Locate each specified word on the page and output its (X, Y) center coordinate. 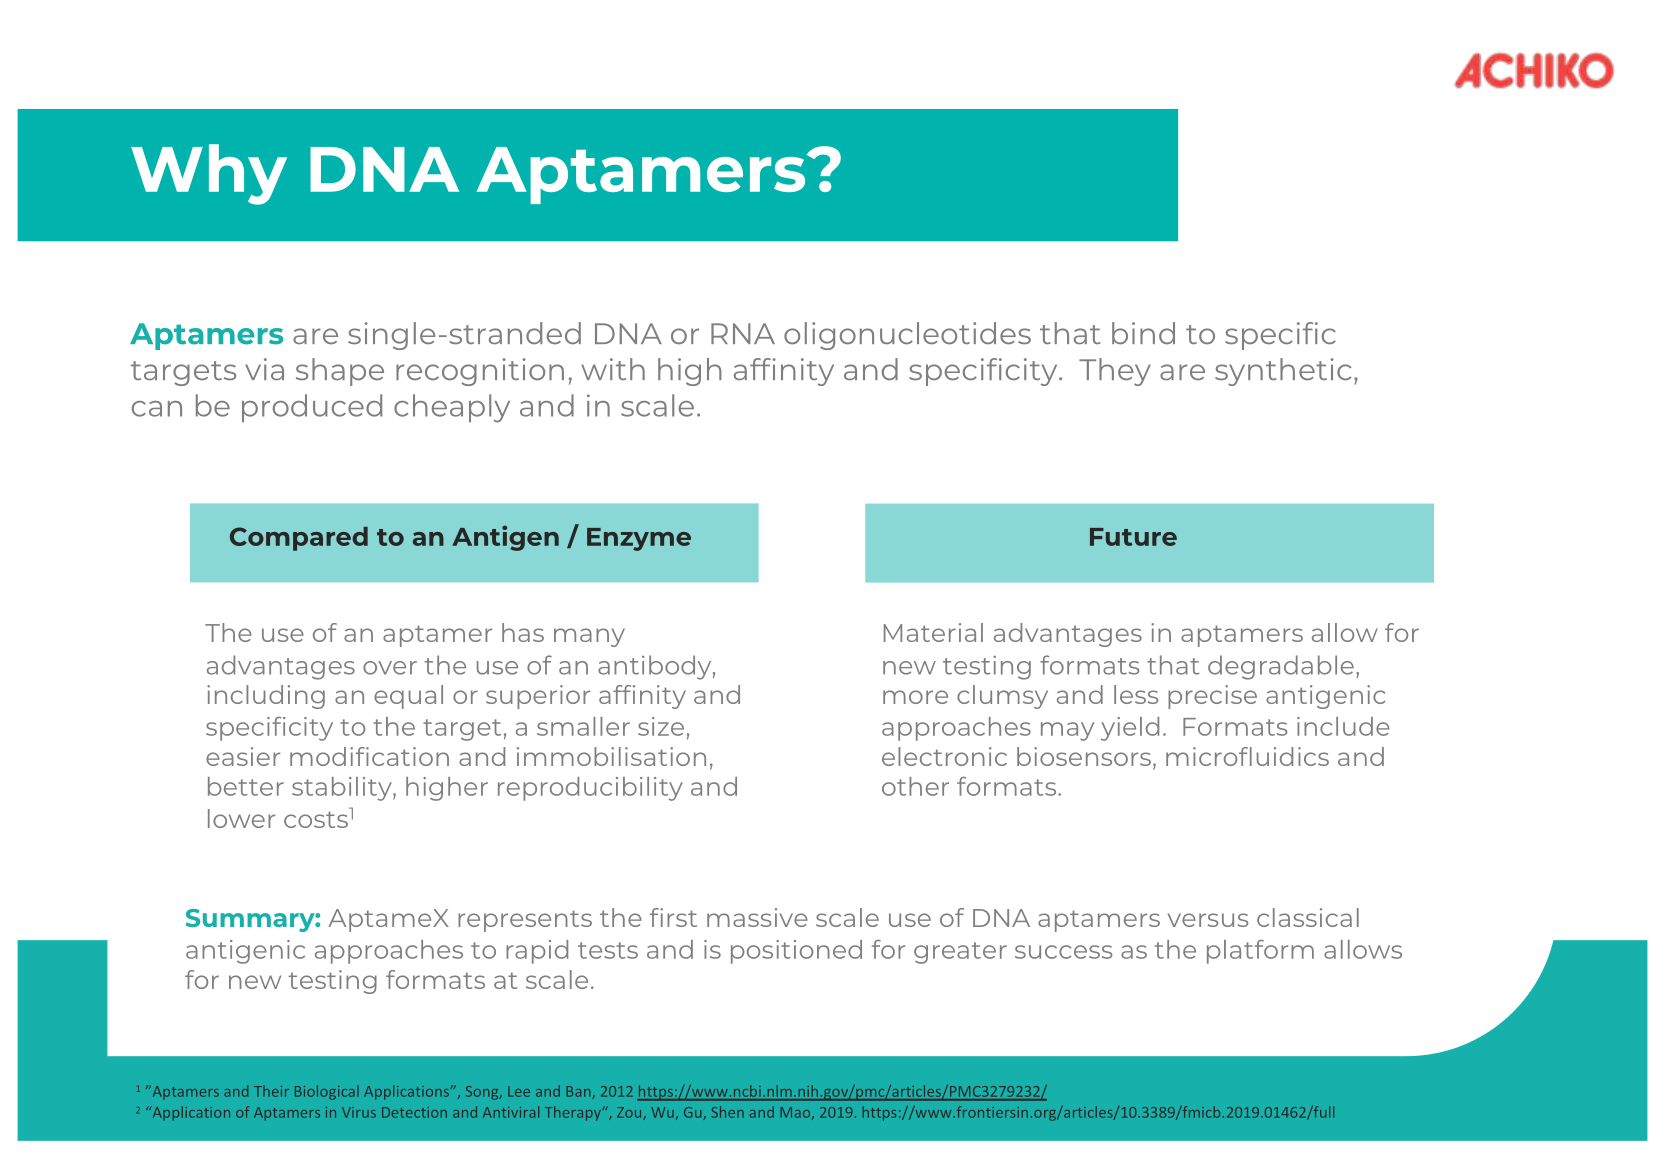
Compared (299, 539)
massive (757, 917)
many (589, 637)
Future (1133, 537)
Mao (796, 1113)
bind (1143, 333)
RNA (743, 333)
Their (271, 1091)
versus (1208, 920)
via (264, 369)
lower (241, 818)
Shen (727, 1112)
